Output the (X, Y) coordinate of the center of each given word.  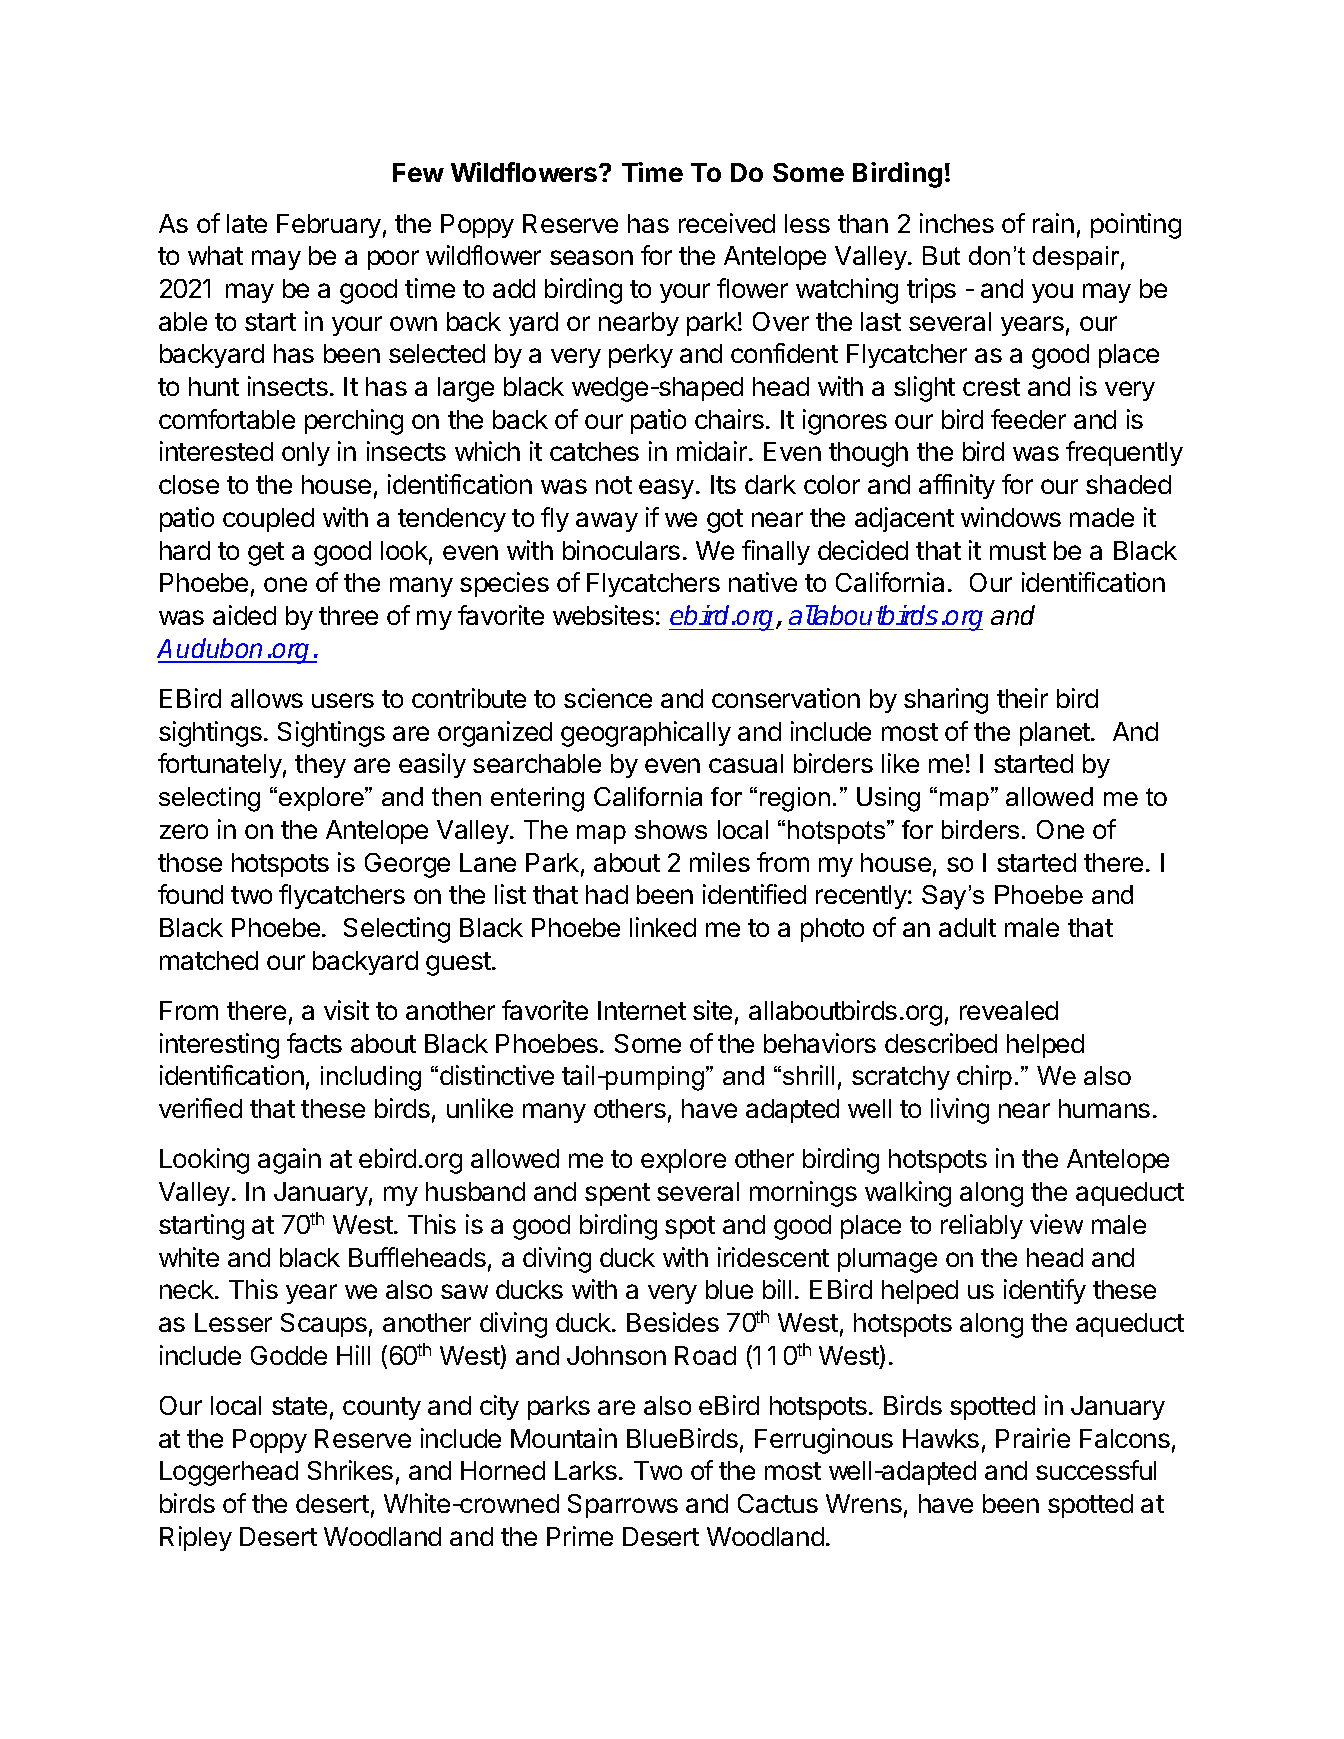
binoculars (621, 550)
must (1018, 551)
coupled (268, 520)
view (1056, 1224)
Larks (586, 1470)
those (190, 862)
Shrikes (350, 1470)
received (727, 223)
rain (1053, 223)
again (289, 1161)
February (329, 226)
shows (671, 829)
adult (967, 927)
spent (617, 1194)
